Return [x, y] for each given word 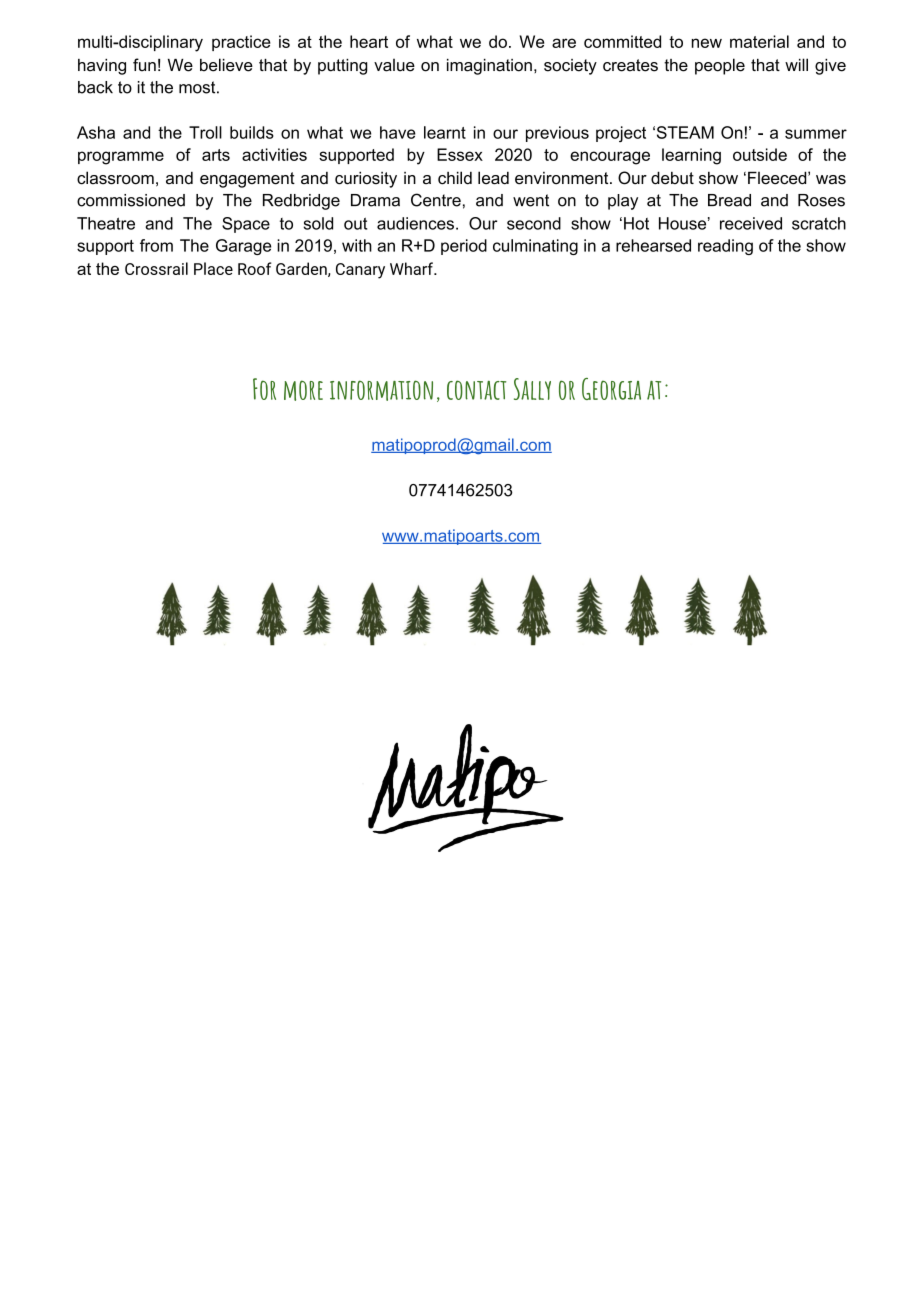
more [303, 390]
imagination [489, 67]
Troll [205, 132]
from [156, 245]
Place [213, 268]
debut [672, 178]
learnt [445, 132]
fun [144, 65]
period [464, 247]
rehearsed [653, 245]
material [759, 41]
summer [816, 134]
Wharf [412, 268]
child [455, 178]
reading [725, 247]
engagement [247, 180]
